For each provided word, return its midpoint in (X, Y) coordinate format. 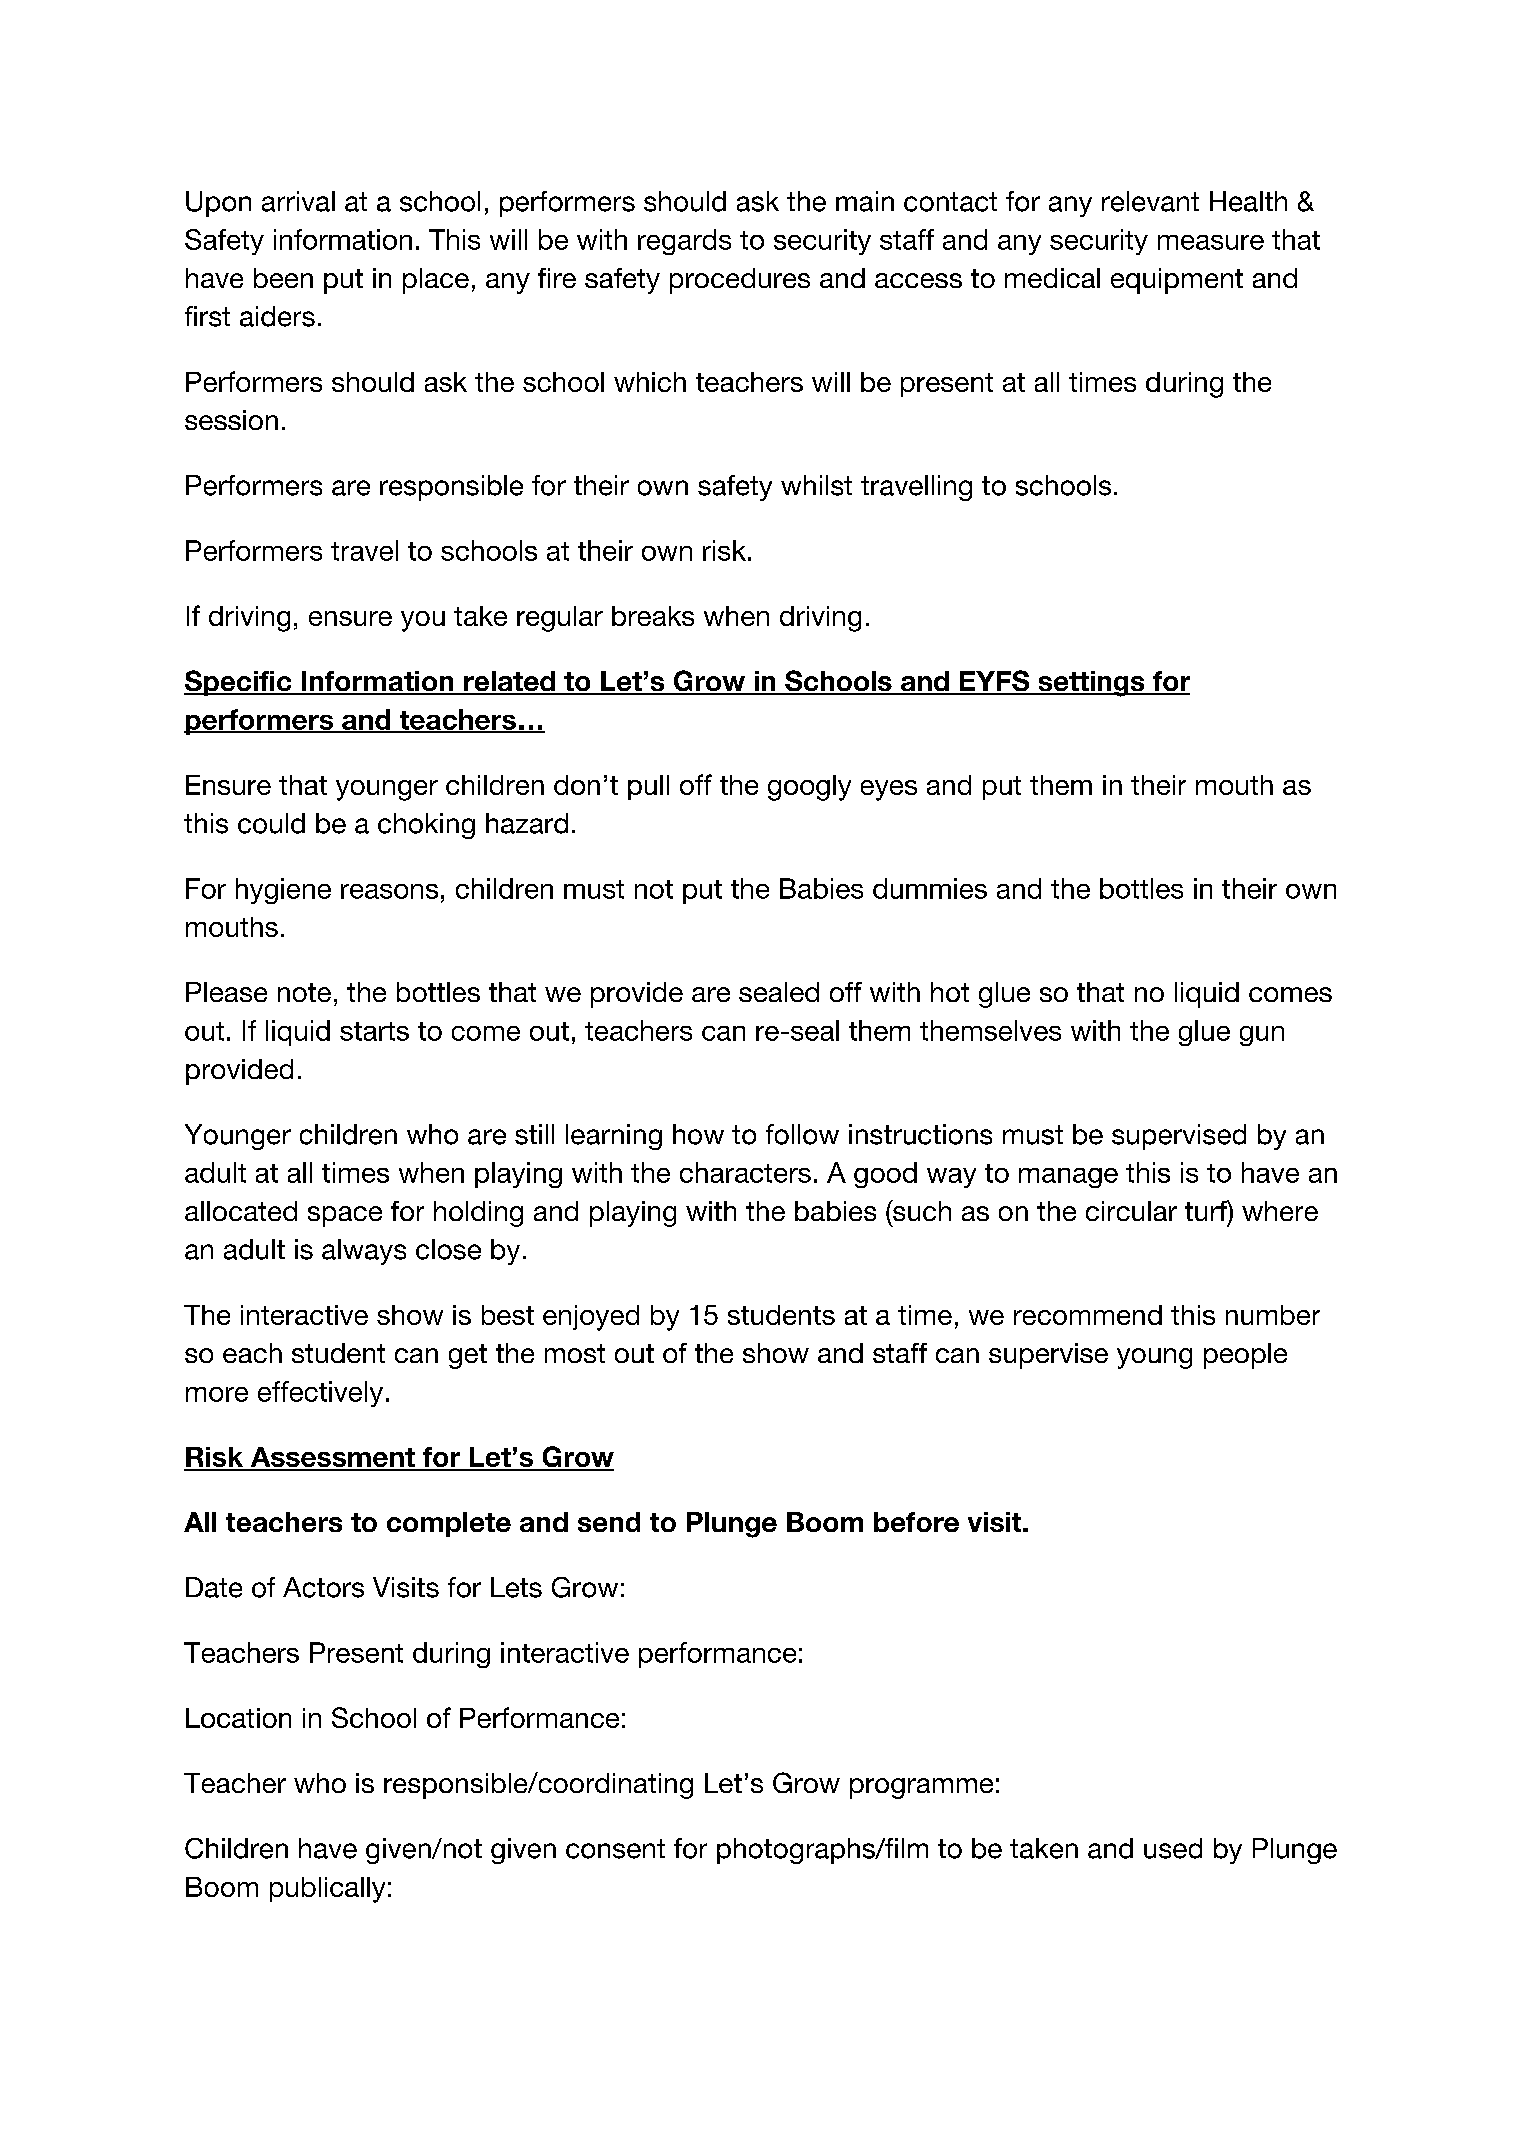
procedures (740, 281)
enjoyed (591, 1318)
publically (327, 1890)
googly (809, 788)
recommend (1088, 1315)
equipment (1177, 281)
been (283, 278)
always (364, 1252)
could (271, 823)
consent (615, 1849)
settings (1091, 684)
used (1173, 1848)
